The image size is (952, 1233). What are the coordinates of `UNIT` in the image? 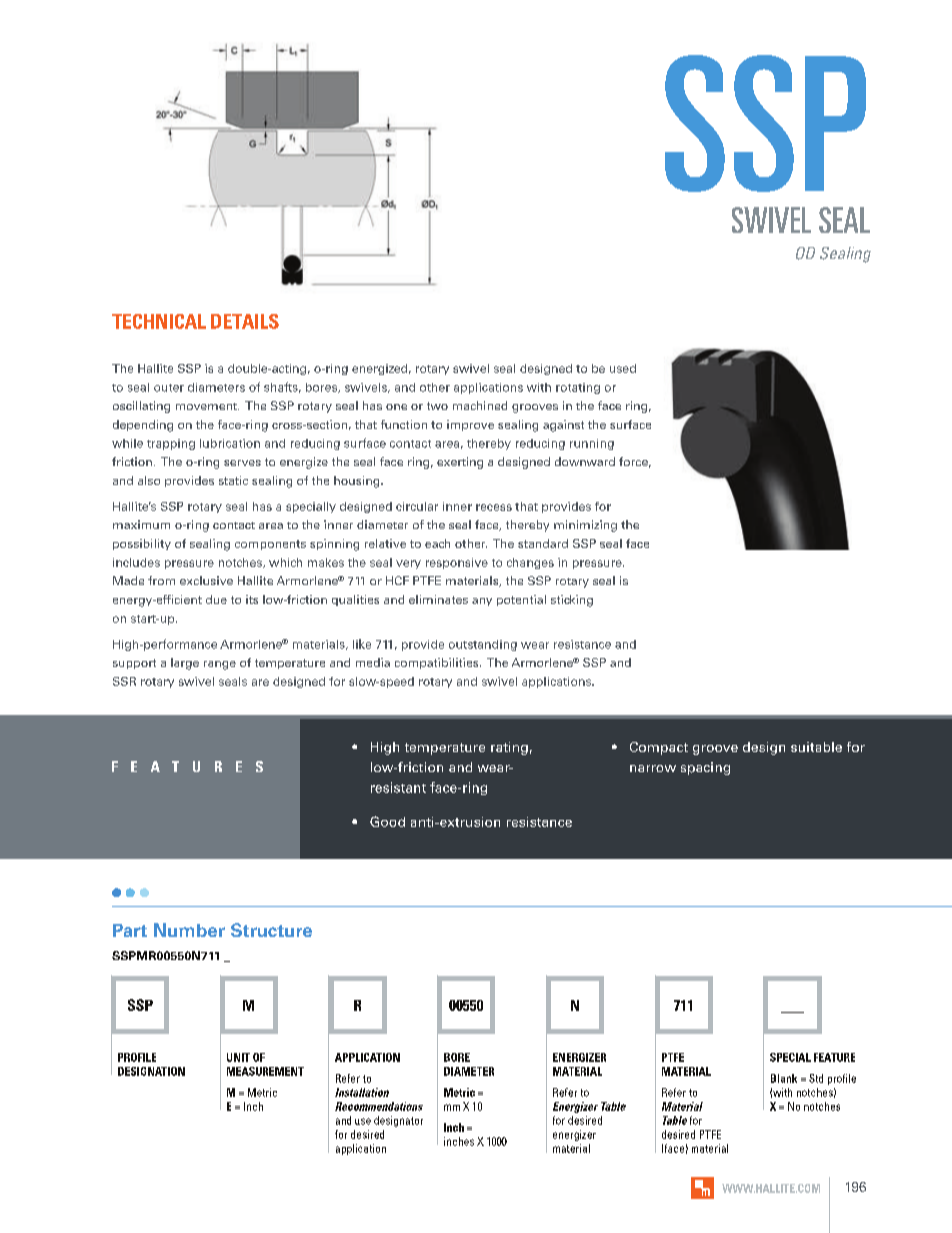 It's located at (238, 1057).
